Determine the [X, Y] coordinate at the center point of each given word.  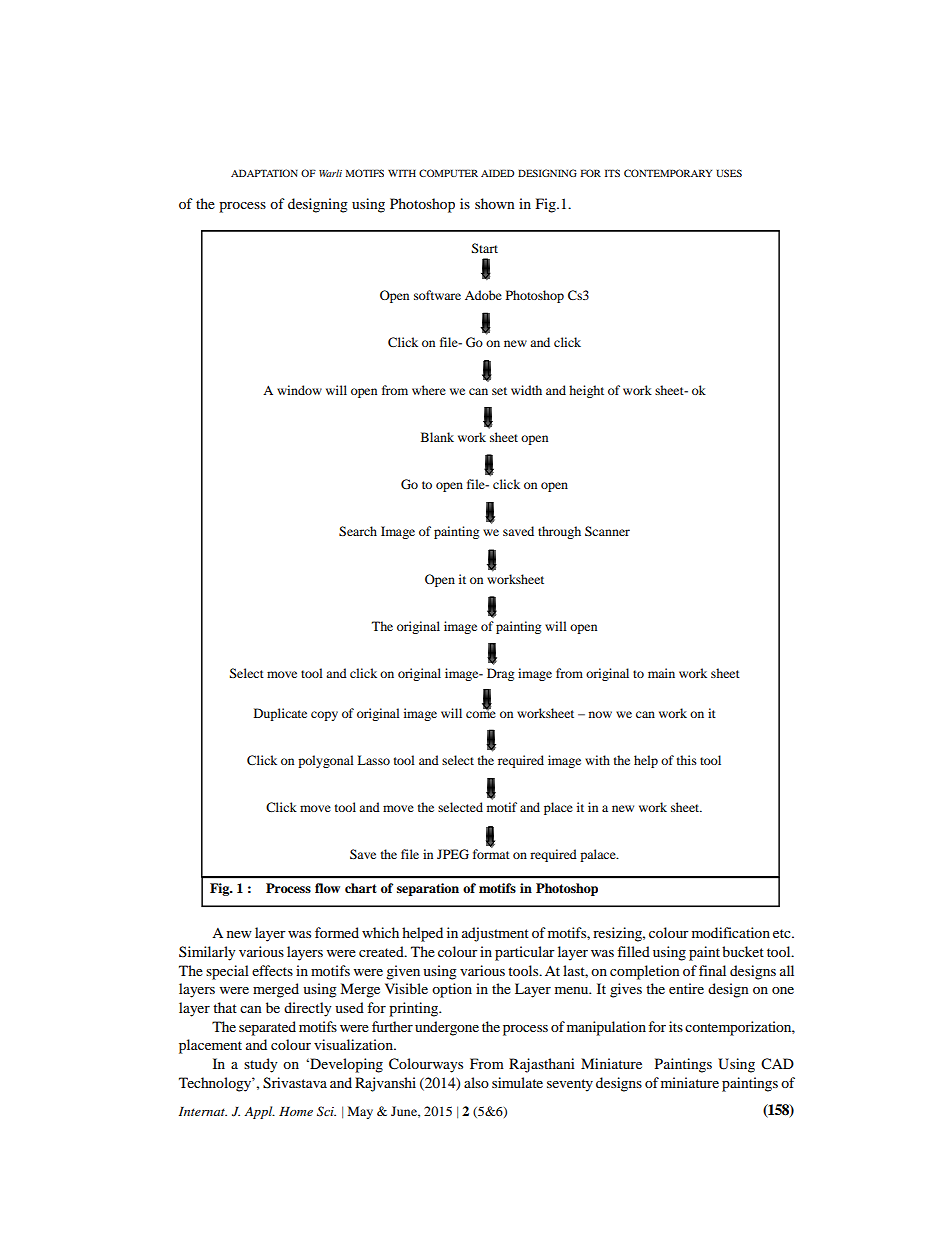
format [491, 853]
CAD [777, 1064]
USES [729, 173]
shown [495, 203]
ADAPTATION [264, 173]
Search [358, 531]
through [559, 532]
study [260, 1065]
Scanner [607, 531]
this [687, 760]
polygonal [326, 761]
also [476, 1082]
